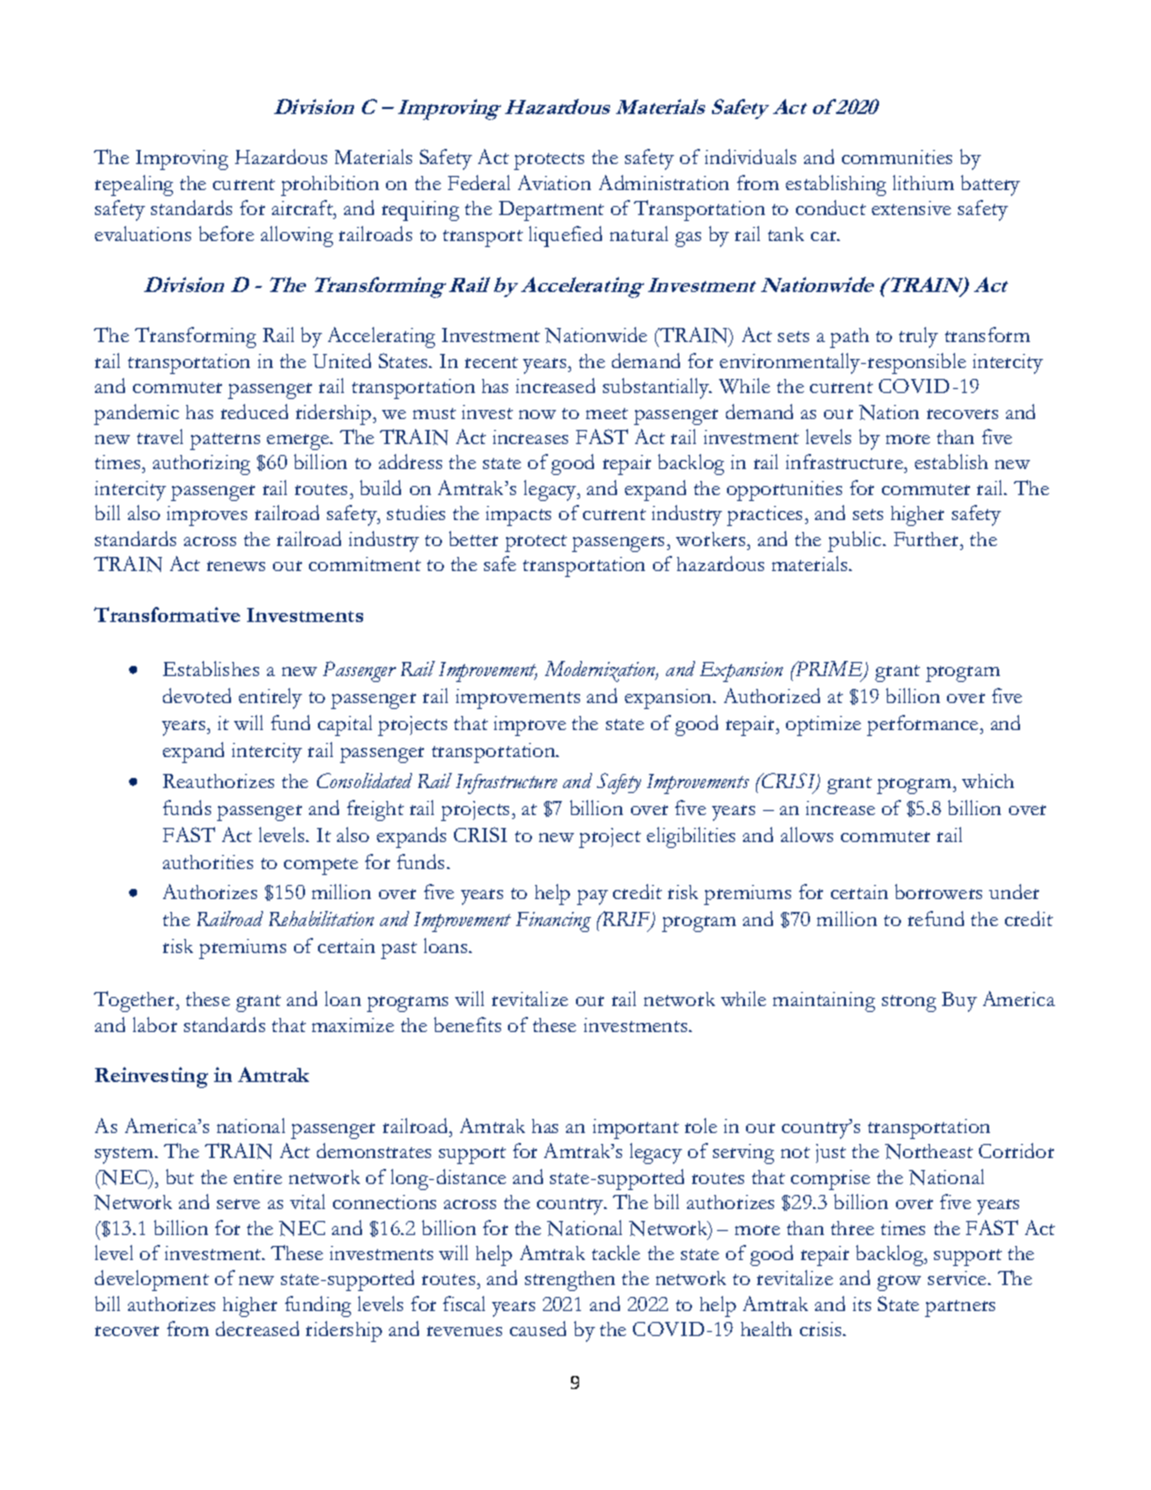  I want to click on Consolidated, so click(364, 780).
